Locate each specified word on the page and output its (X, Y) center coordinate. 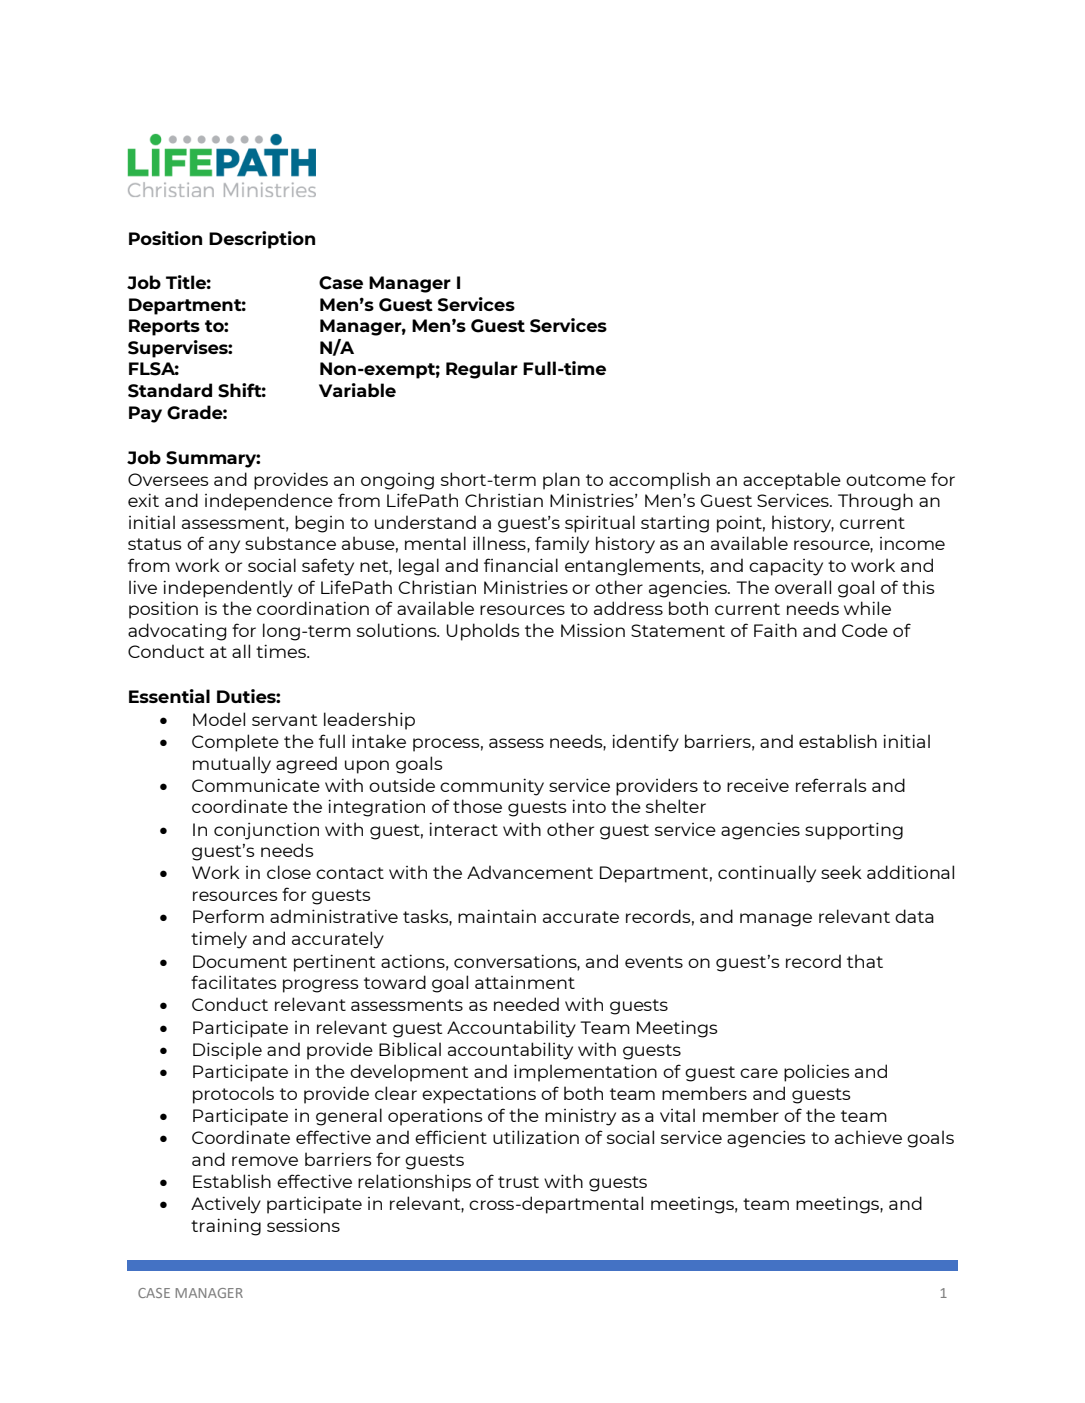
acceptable (792, 481)
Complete (235, 743)
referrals (831, 785)
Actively (226, 1205)
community (492, 787)
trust (518, 1182)
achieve (868, 1137)
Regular (482, 370)
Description (262, 240)
